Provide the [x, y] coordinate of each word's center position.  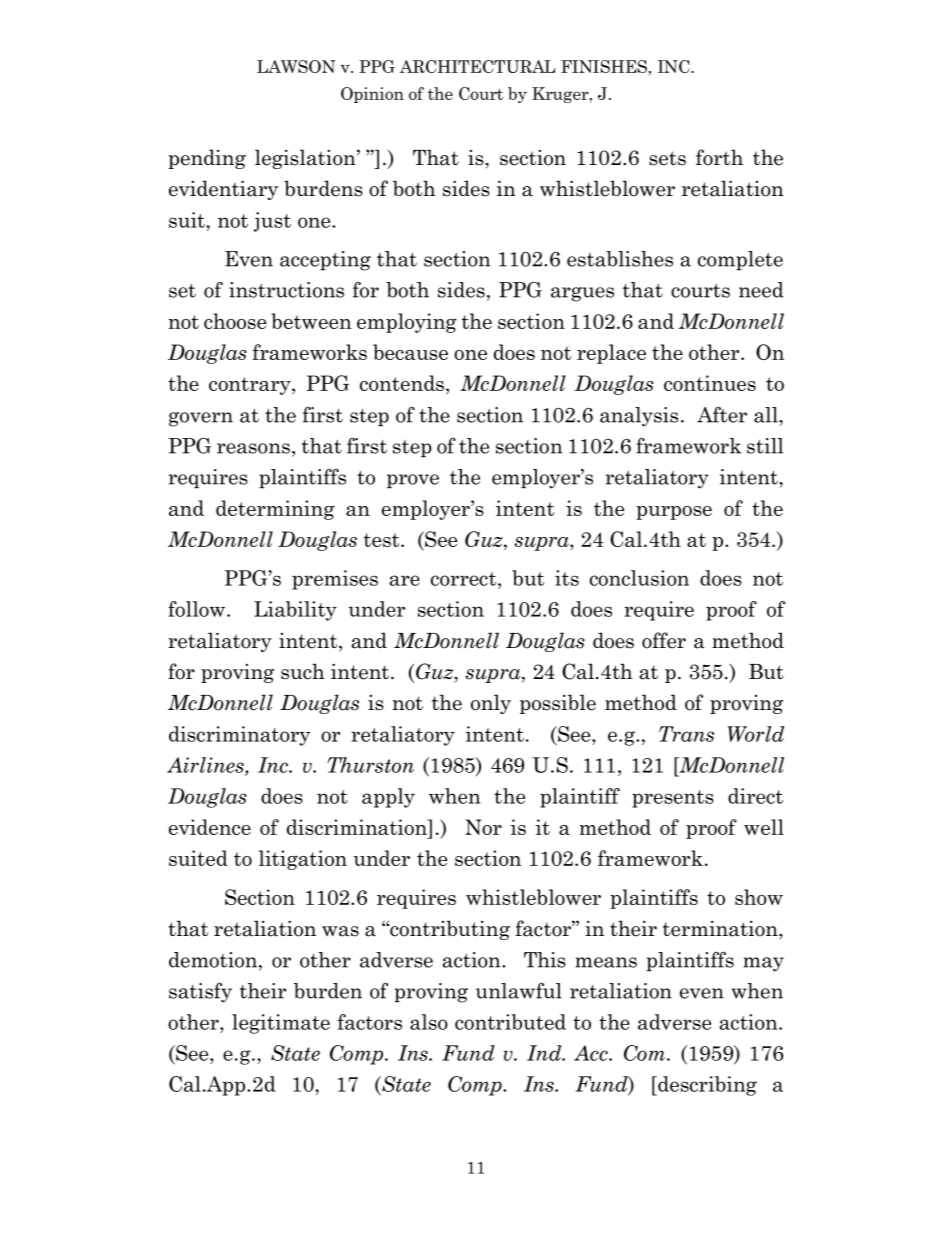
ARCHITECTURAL [477, 66]
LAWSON [296, 66]
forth [719, 157]
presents [673, 799]
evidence [210, 827]
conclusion [639, 578]
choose [235, 321]
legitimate [281, 1024]
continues [710, 383]
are [404, 580]
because [410, 352]
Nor [483, 827]
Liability [295, 611]
